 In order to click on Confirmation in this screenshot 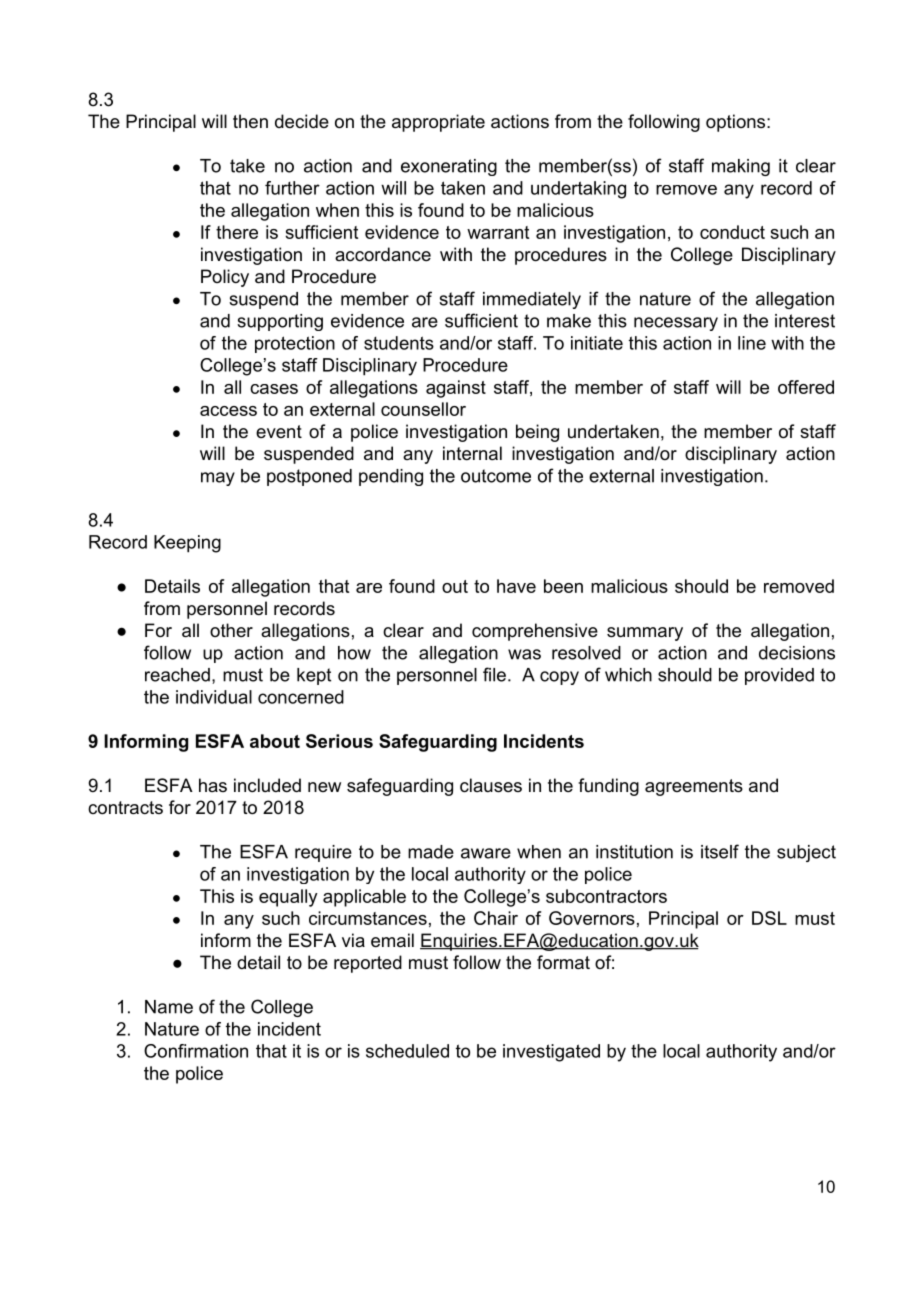, I will do `click(196, 1051)`.
